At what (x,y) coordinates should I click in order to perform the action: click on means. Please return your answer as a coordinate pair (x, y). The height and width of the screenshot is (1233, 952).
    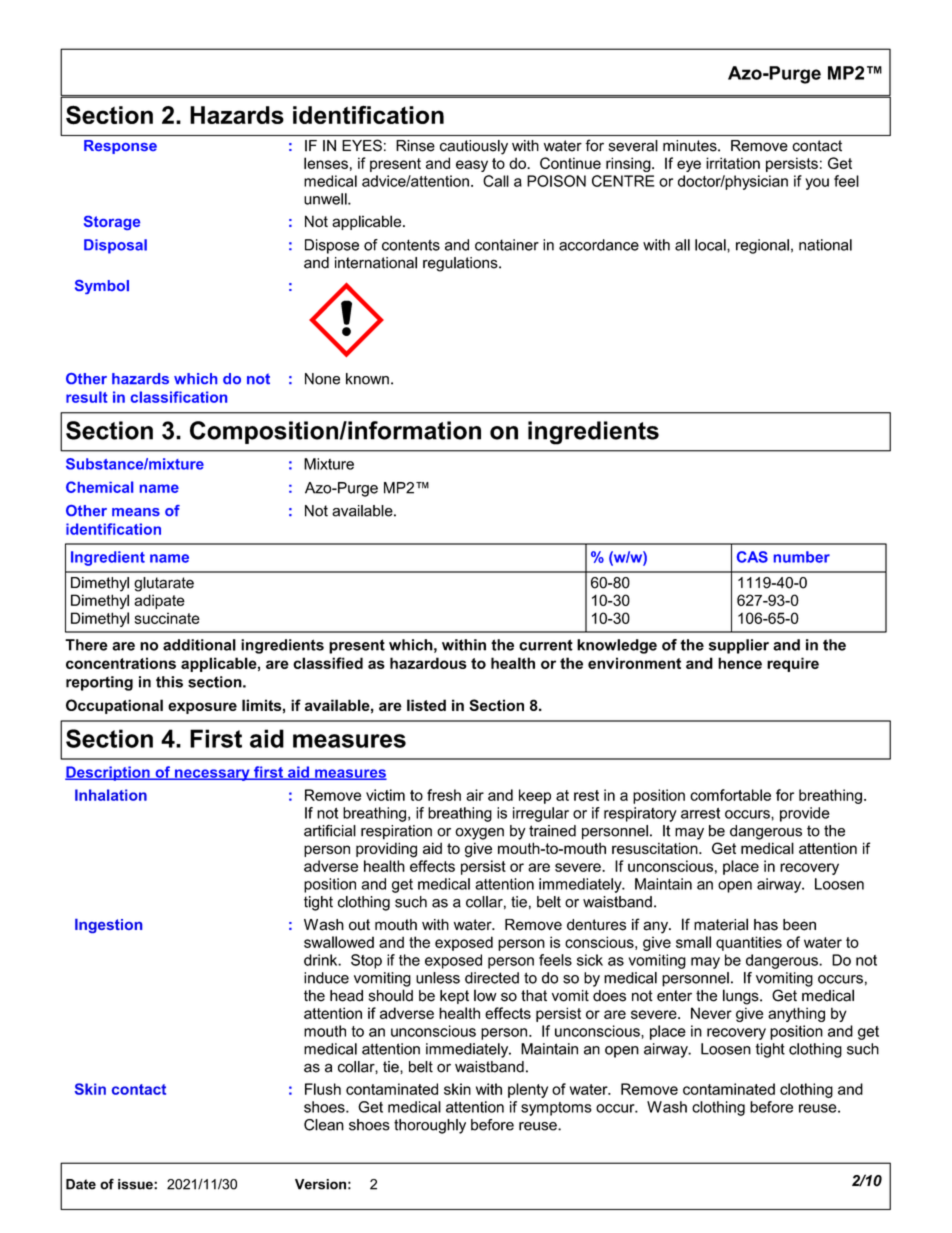
    Looking at the image, I should click on (136, 512).
